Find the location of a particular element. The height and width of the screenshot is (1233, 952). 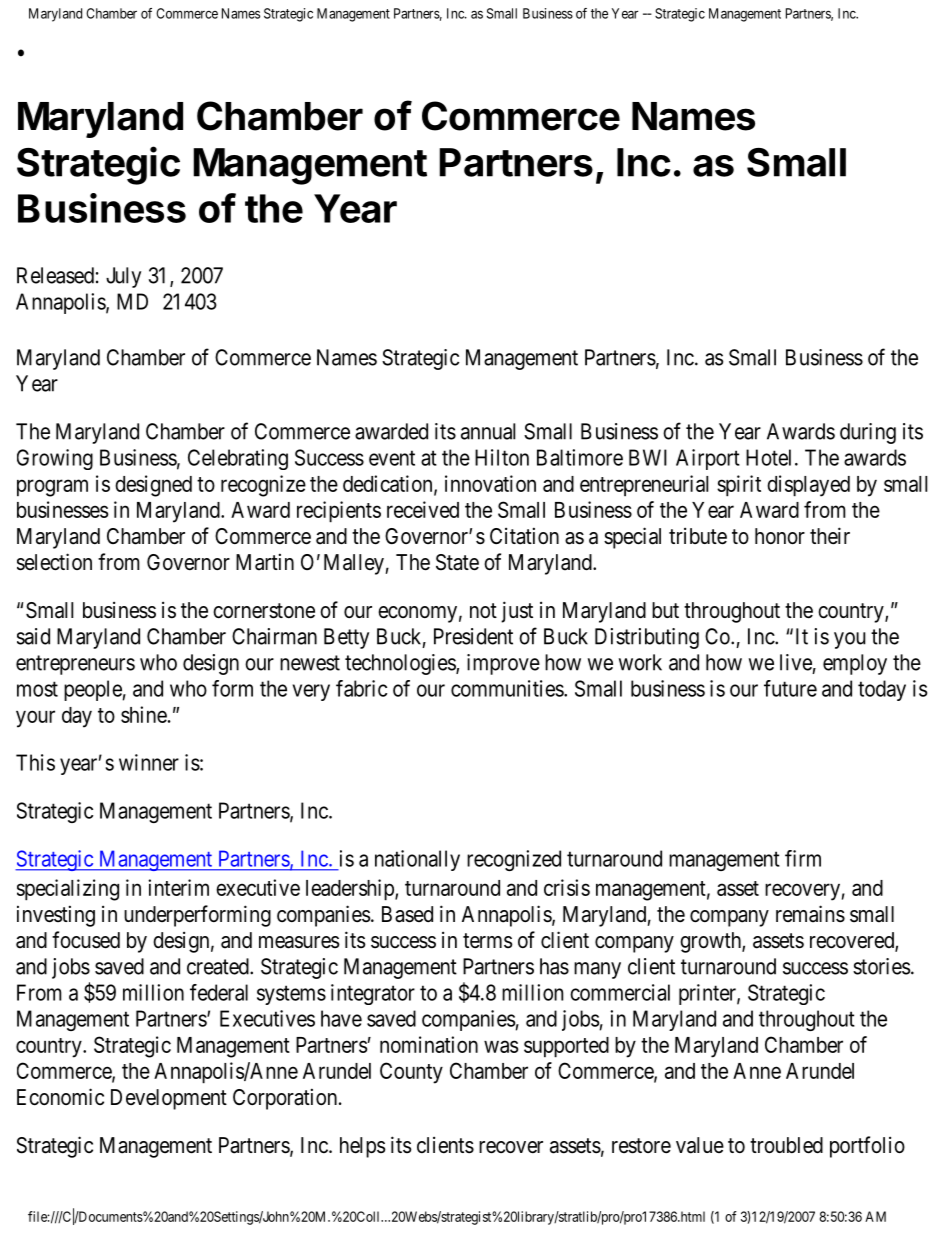

terms is located at coordinates (488, 941).
